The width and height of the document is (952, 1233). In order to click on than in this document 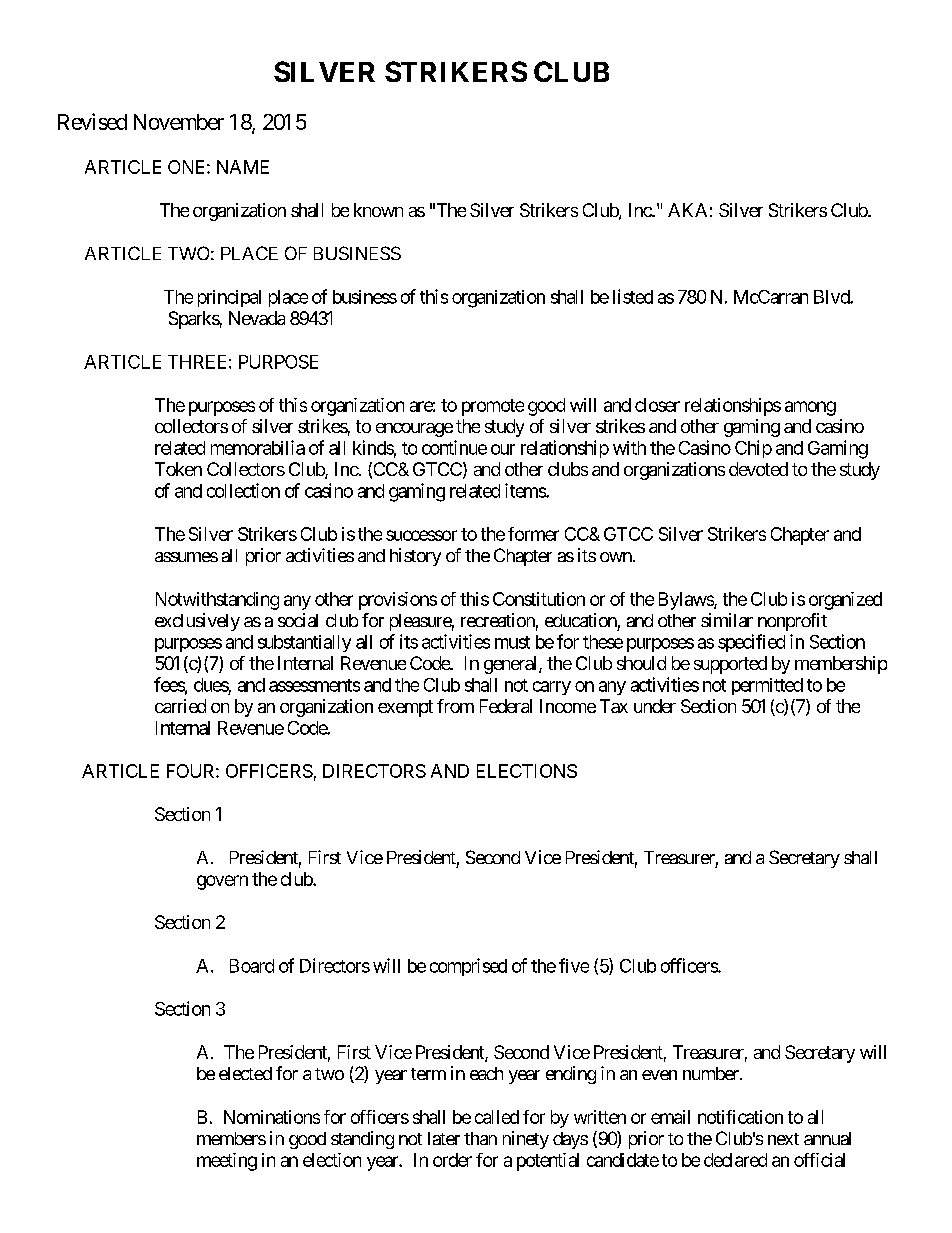, I will do `click(480, 1138)`.
